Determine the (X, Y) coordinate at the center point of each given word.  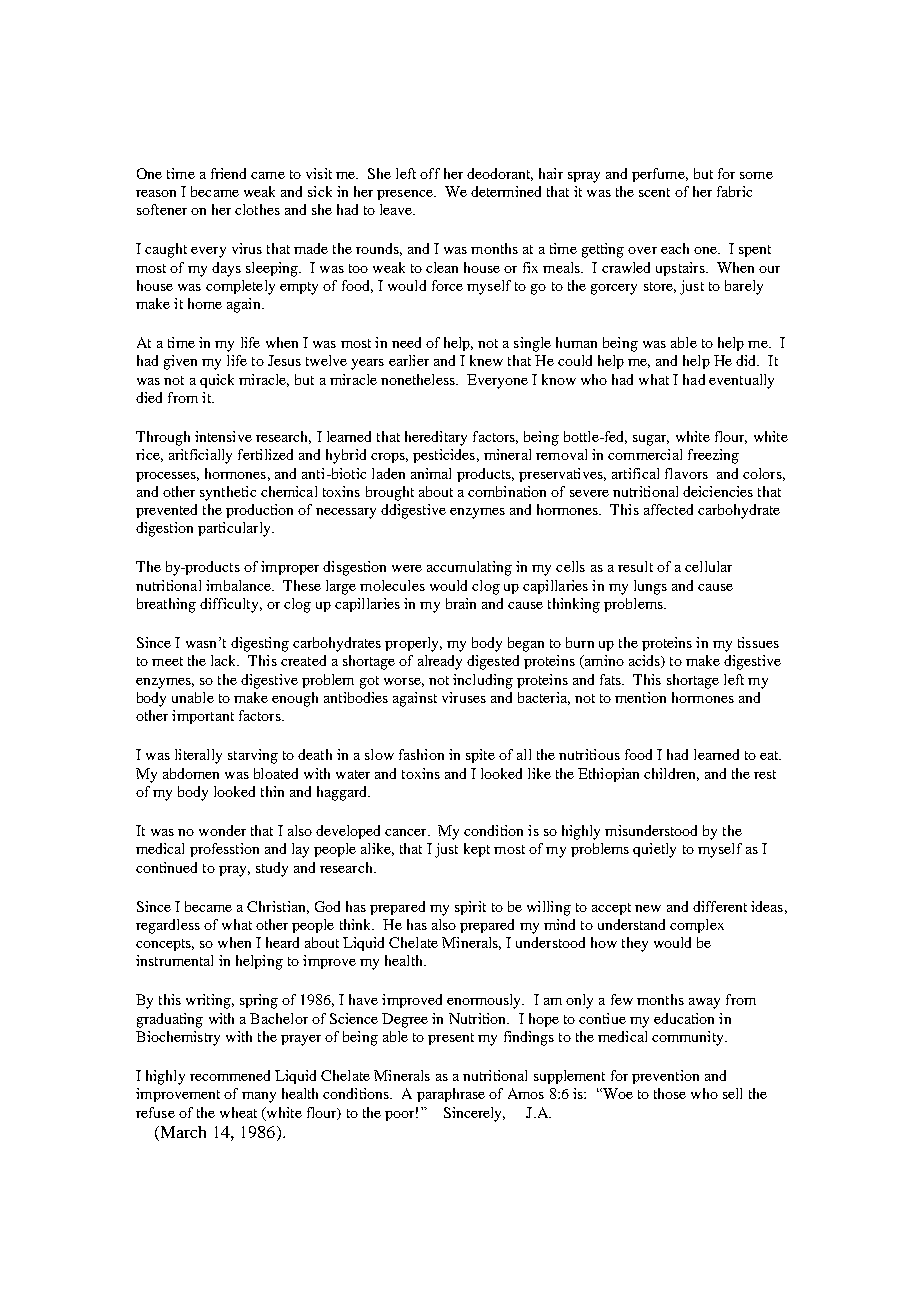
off (430, 173)
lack (225, 660)
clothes (257, 209)
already (440, 662)
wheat (238, 1112)
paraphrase (451, 1095)
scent (654, 192)
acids (645, 661)
